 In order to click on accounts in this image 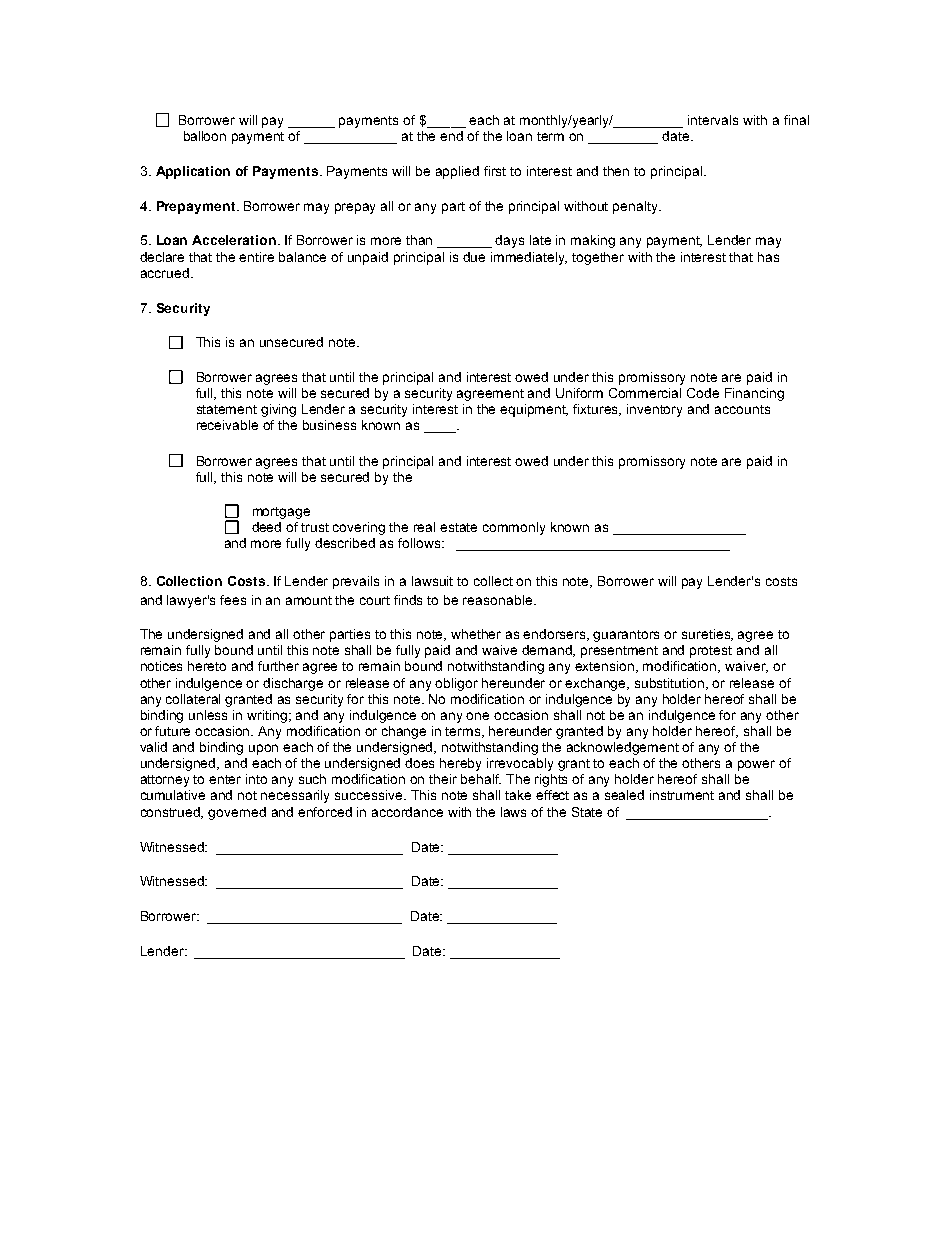, I will do `click(742, 409)`.
